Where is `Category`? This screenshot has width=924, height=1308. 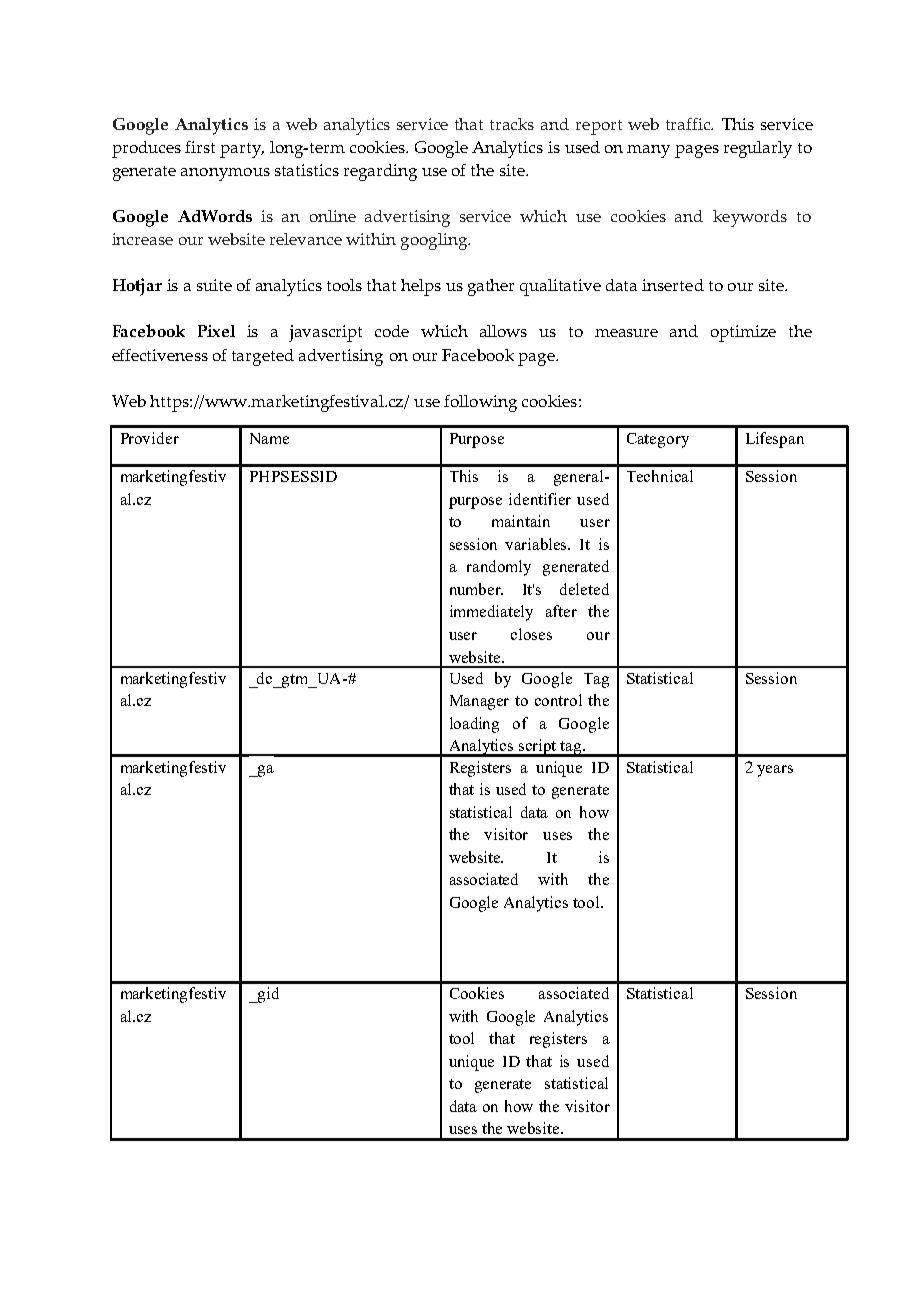
Category is located at coordinates (658, 440).
